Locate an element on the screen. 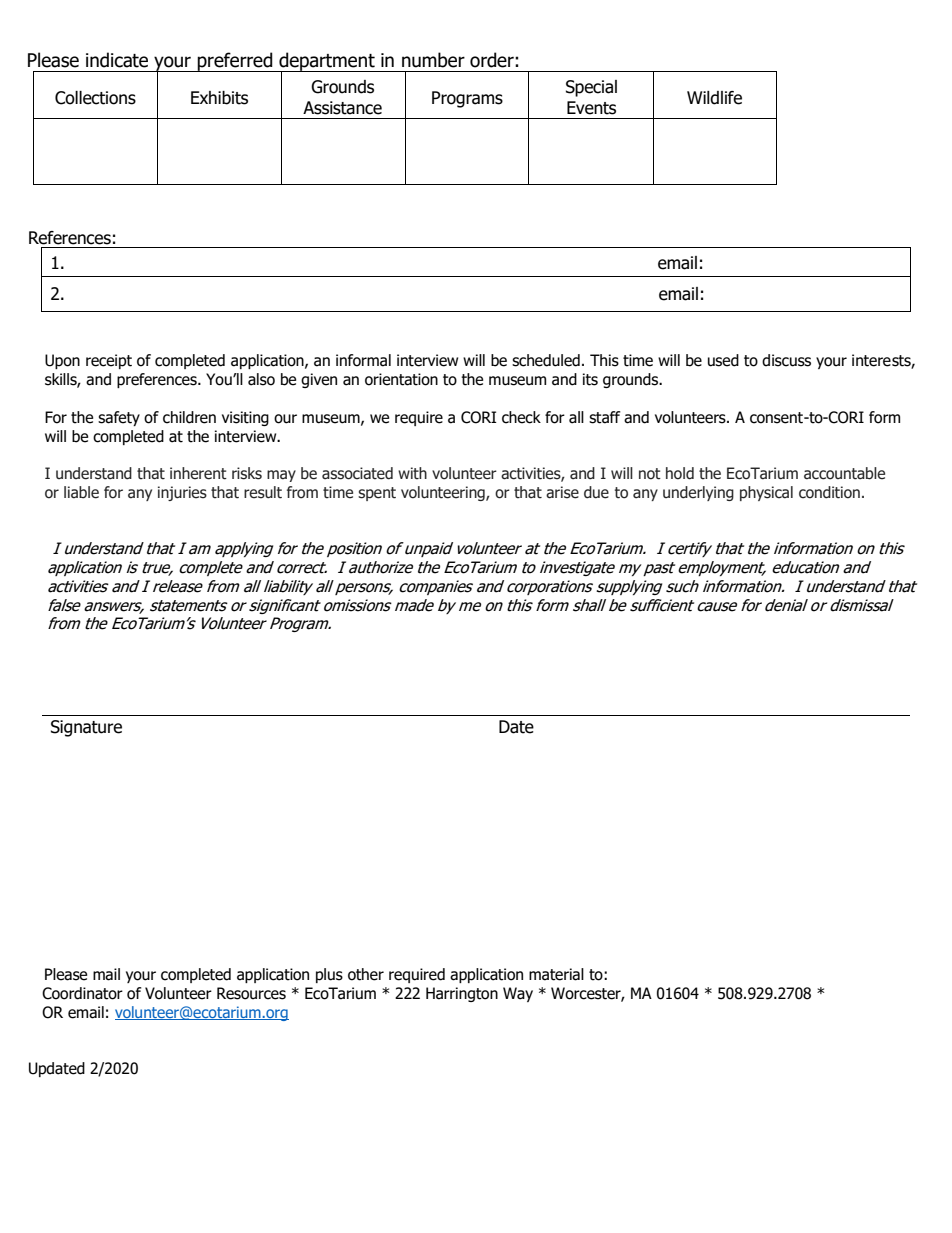  physical is located at coordinates (766, 493).
